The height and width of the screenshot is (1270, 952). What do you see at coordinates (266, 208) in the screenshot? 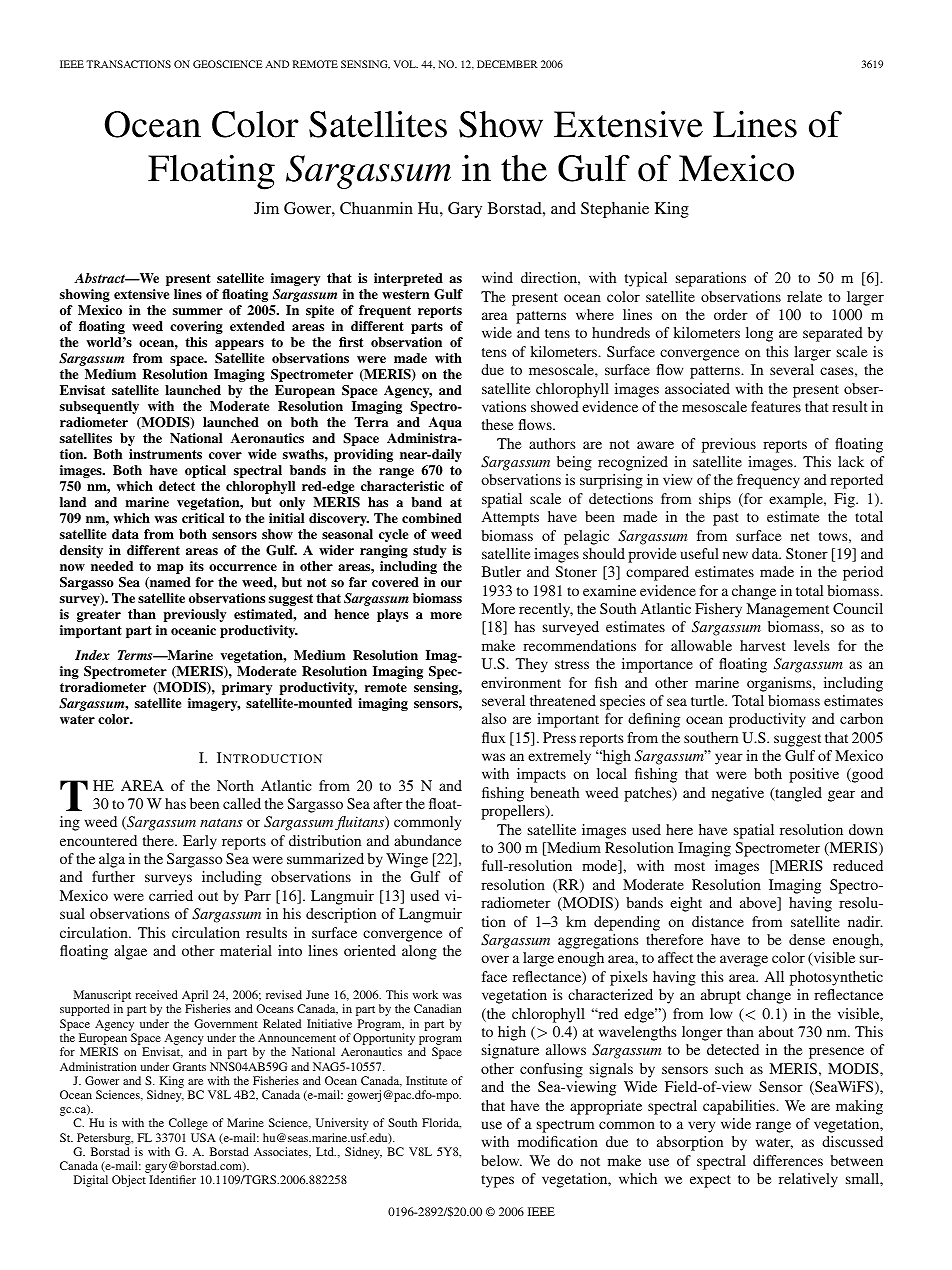
I see `Jim` at bounding box center [266, 208].
